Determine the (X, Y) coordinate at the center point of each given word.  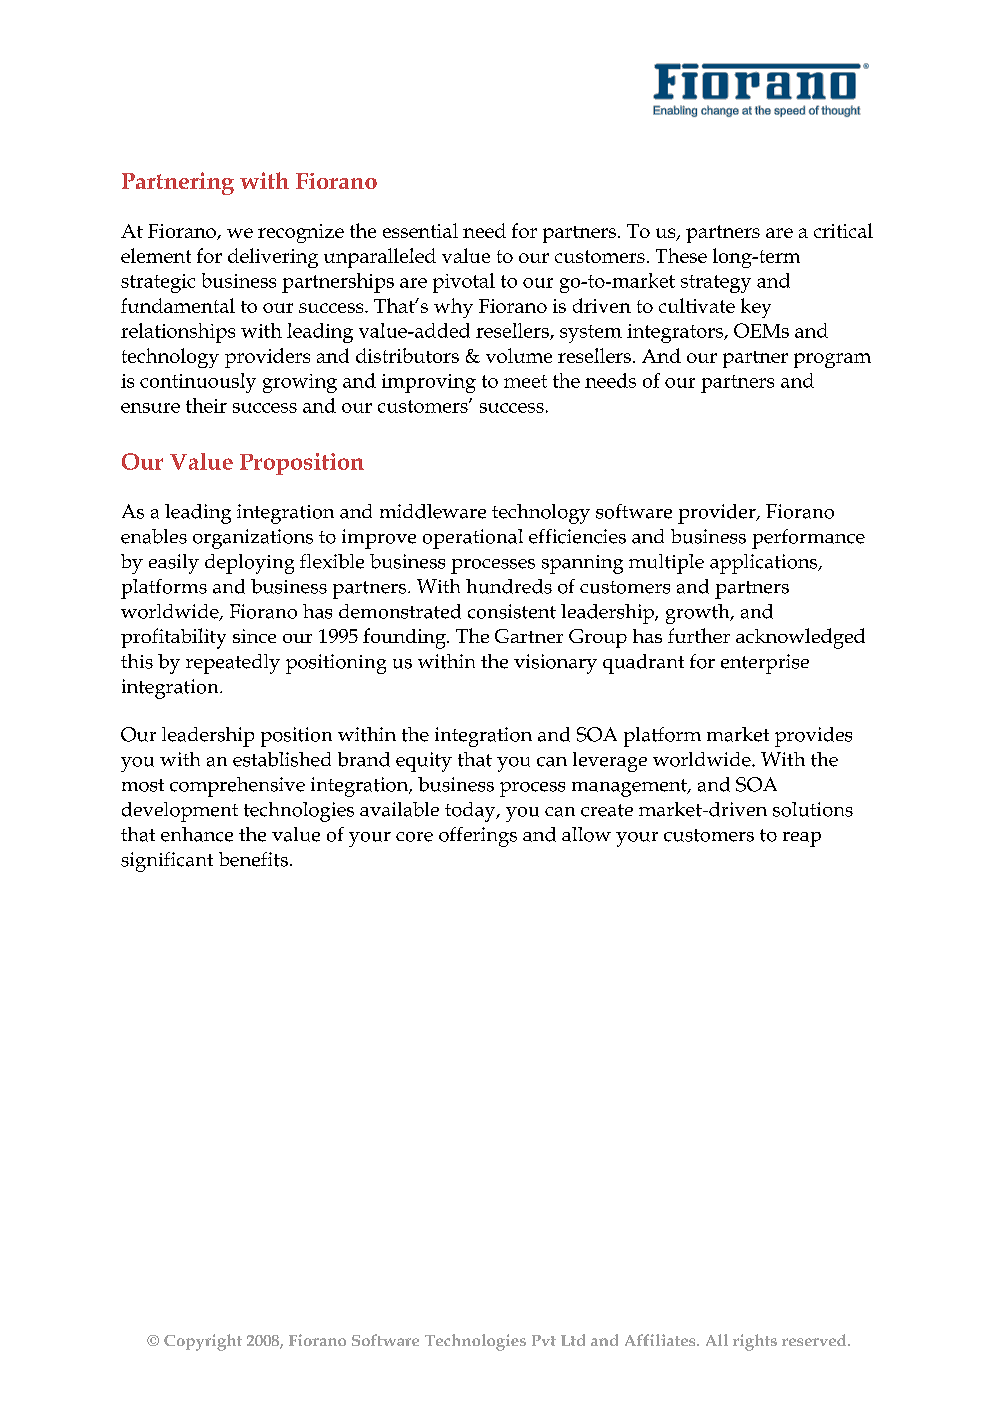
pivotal (464, 283)
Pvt (544, 1340)
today (471, 812)
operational (473, 539)
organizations (253, 539)
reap (802, 839)
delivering (273, 258)
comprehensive (237, 787)
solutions (813, 809)
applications (765, 564)
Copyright (203, 1342)
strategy (716, 284)
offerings (478, 837)
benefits (253, 859)
